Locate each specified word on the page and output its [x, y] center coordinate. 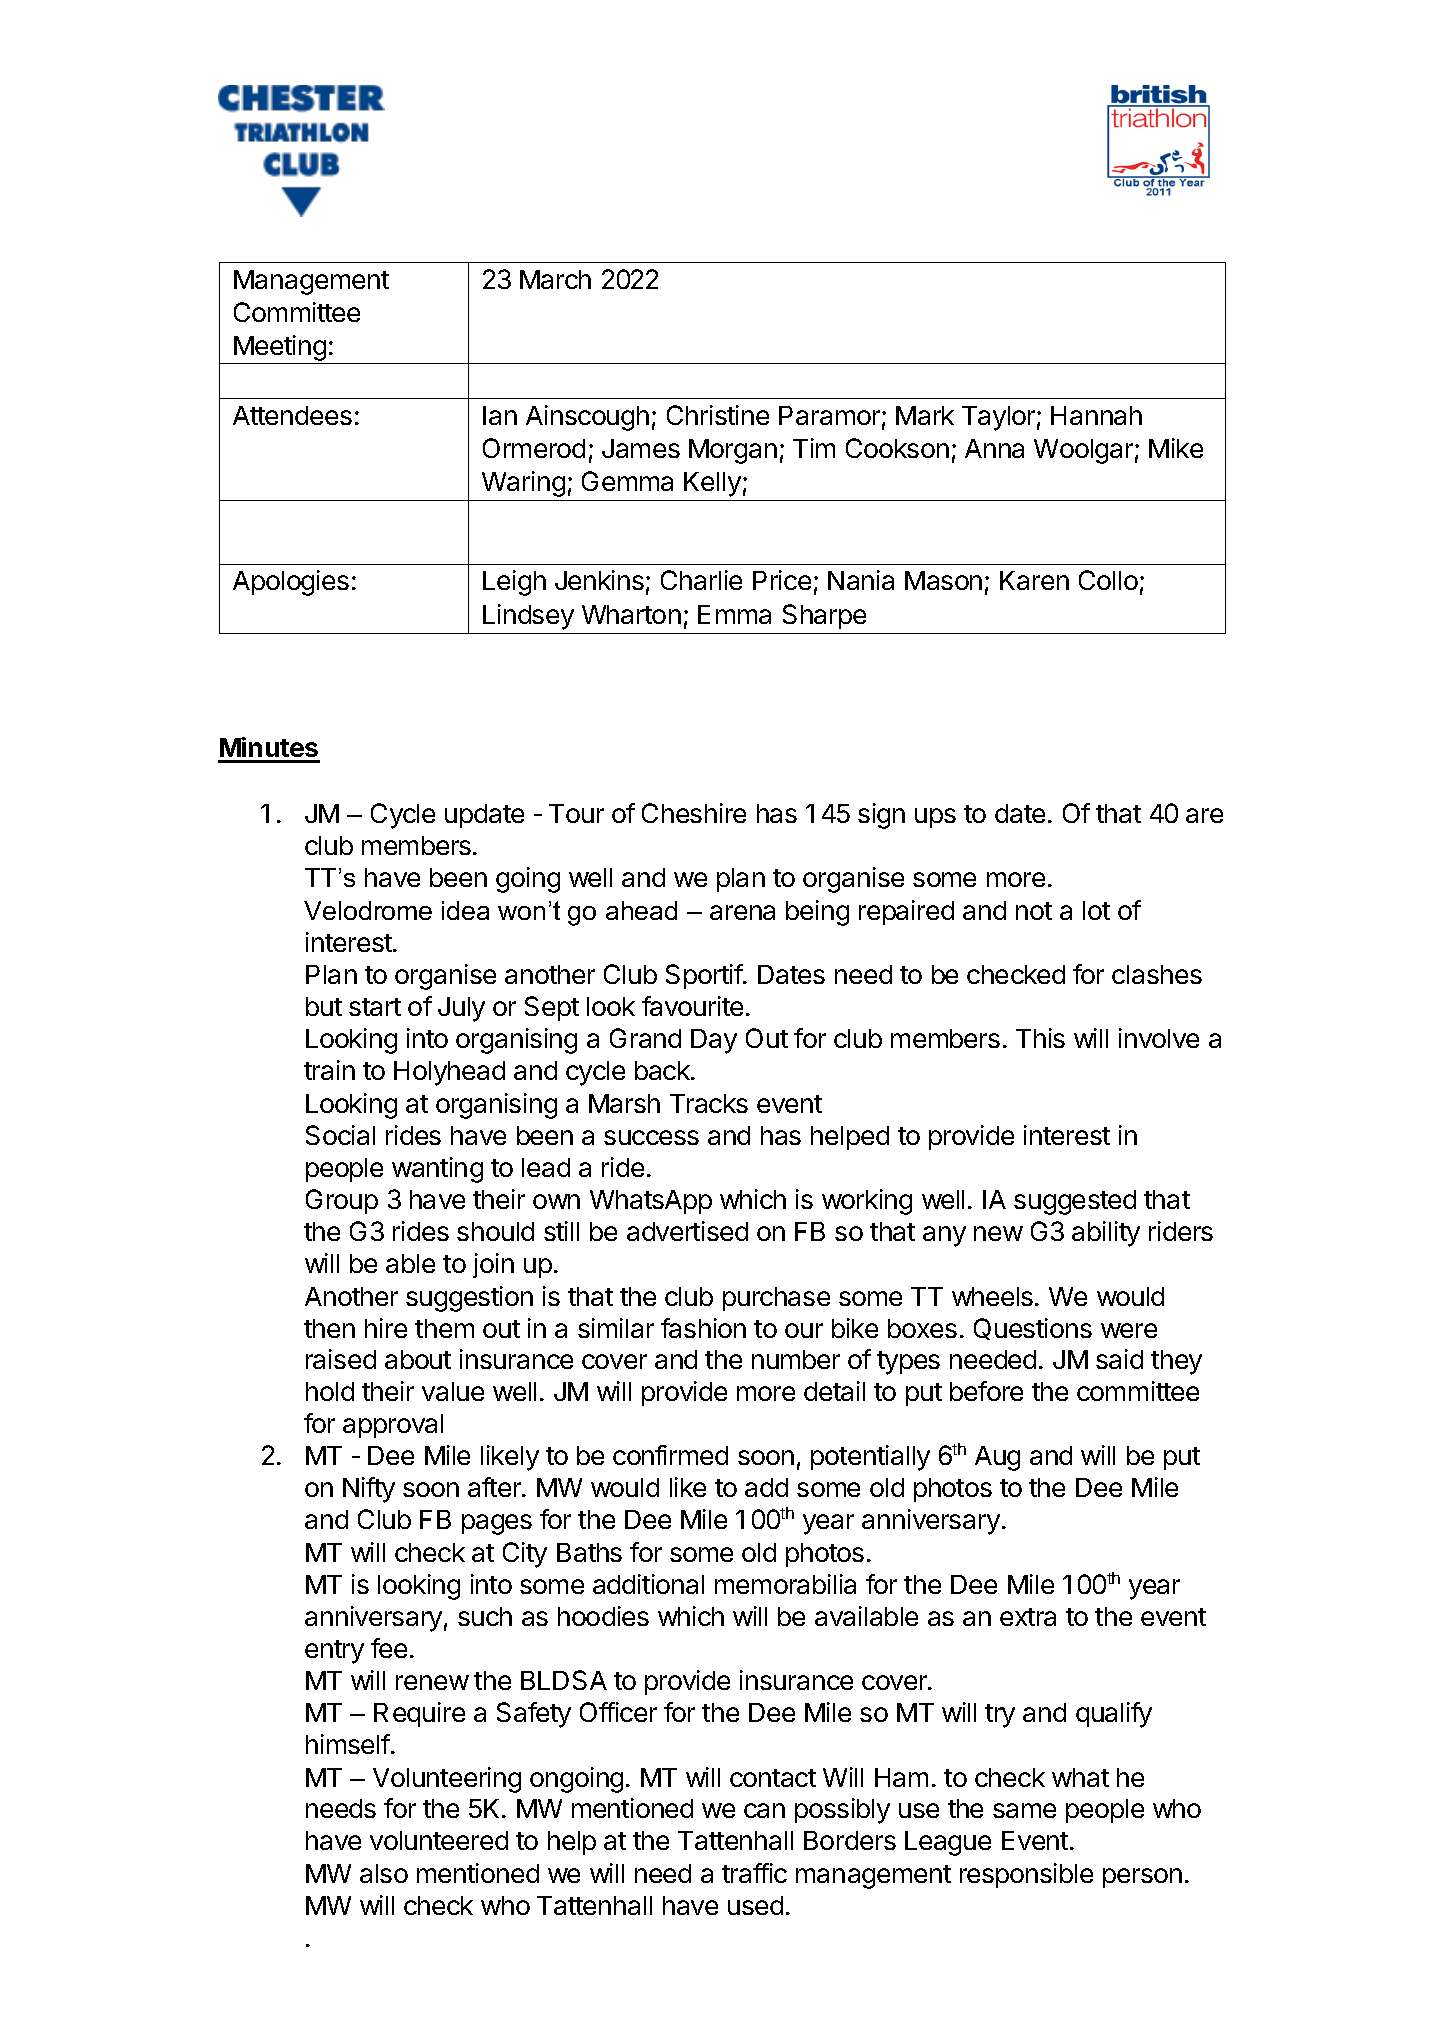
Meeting [280, 349]
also [384, 1873]
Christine [718, 415]
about [418, 1359]
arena [742, 912]
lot [1096, 910]
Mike [1176, 448]
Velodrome [368, 910]
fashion [703, 1328]
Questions [1033, 1329]
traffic [754, 1873]
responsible [1026, 1875]
